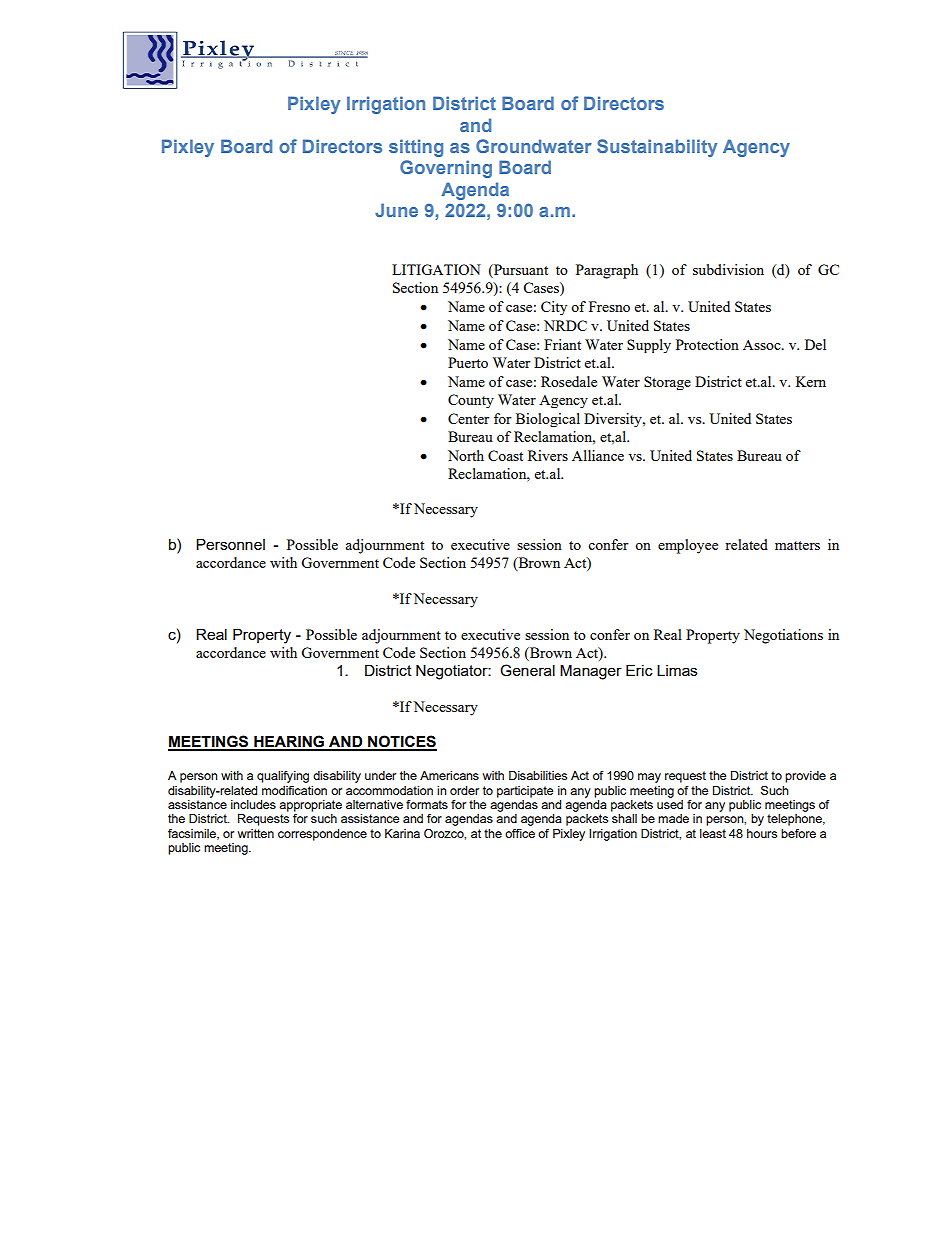  Describe the element at coordinates (289, 742) in the screenshot. I see `HEARING` at that location.
